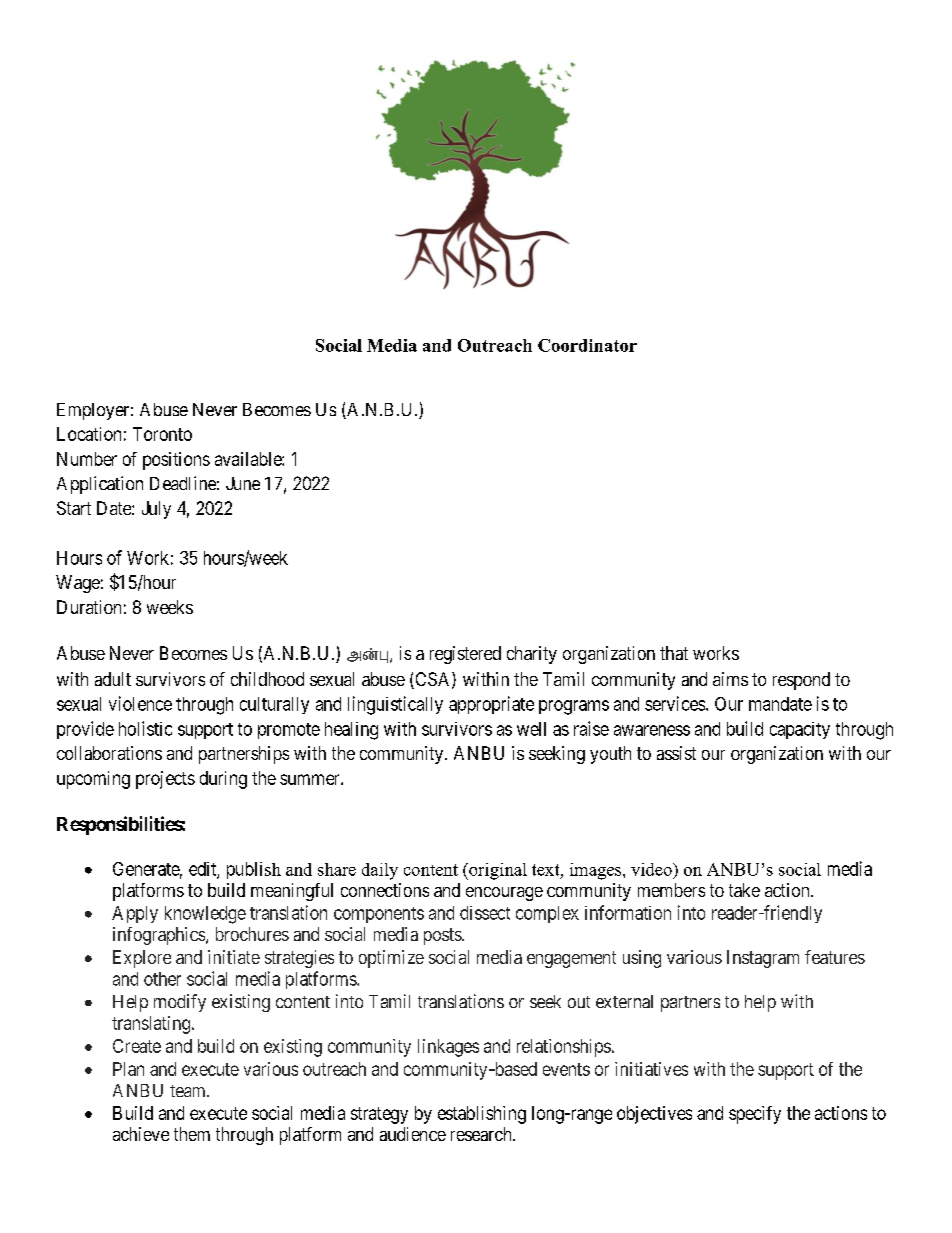 The width and height of the page is (952, 1233). Describe the element at coordinates (482, 1115) in the page. I see `establishing` at that location.
